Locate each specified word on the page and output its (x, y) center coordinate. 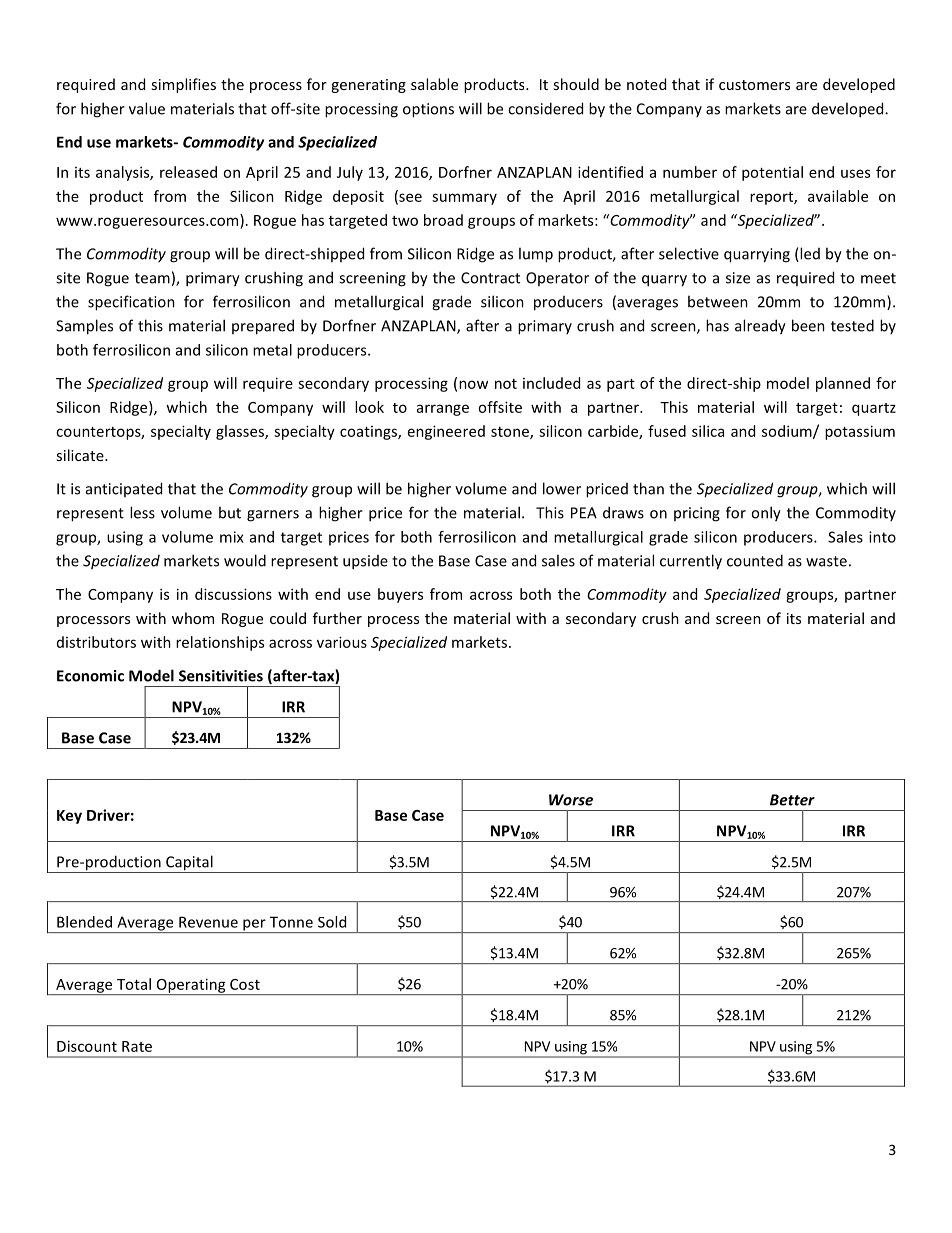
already (760, 327)
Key (69, 817)
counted (755, 560)
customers (754, 85)
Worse (571, 800)
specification (131, 303)
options (428, 110)
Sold (332, 922)
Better (792, 800)
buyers (400, 595)
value (147, 108)
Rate (137, 1046)
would (245, 560)
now (473, 384)
